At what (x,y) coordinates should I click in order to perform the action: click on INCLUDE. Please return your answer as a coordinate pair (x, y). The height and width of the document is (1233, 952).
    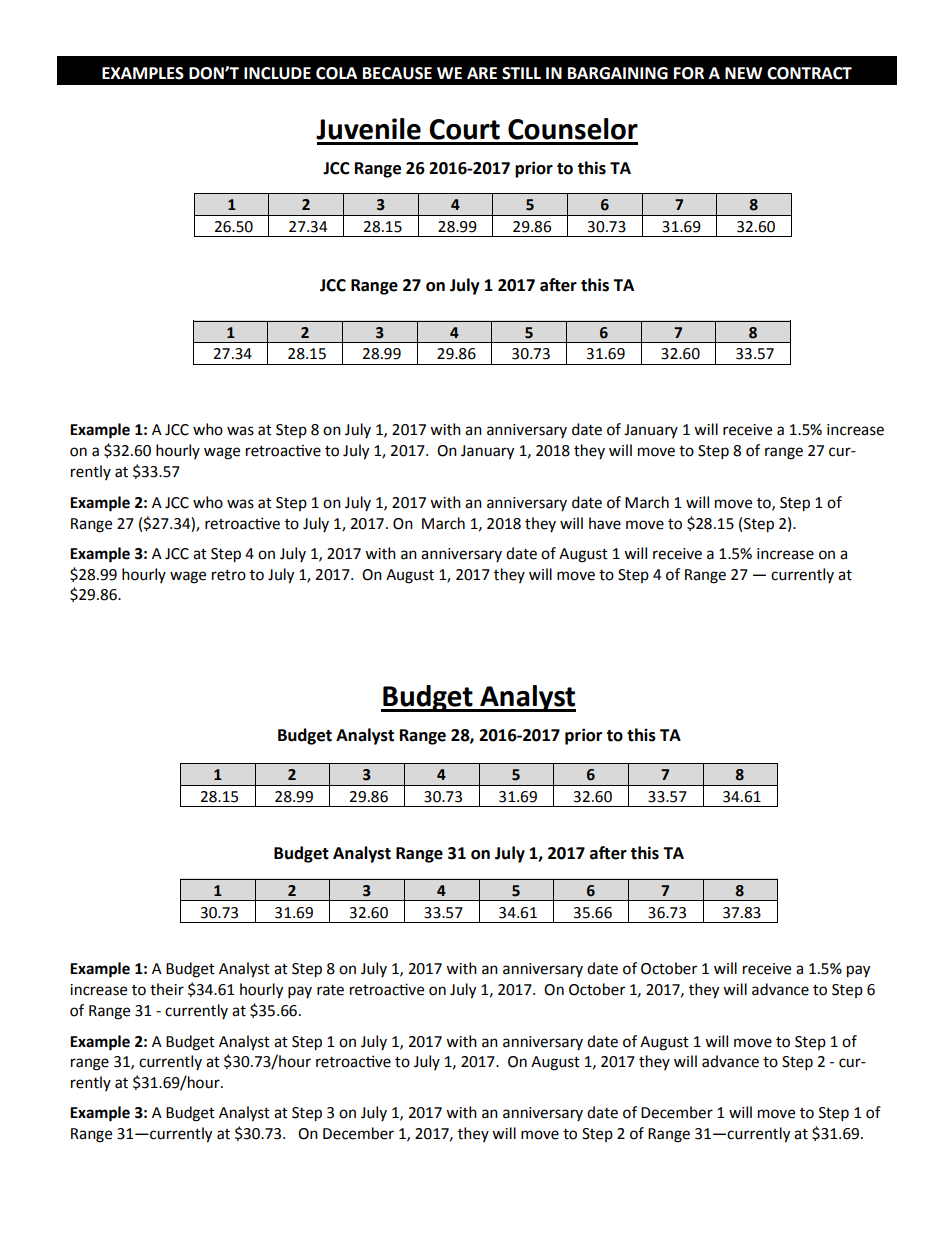
    Looking at the image, I should click on (277, 73).
